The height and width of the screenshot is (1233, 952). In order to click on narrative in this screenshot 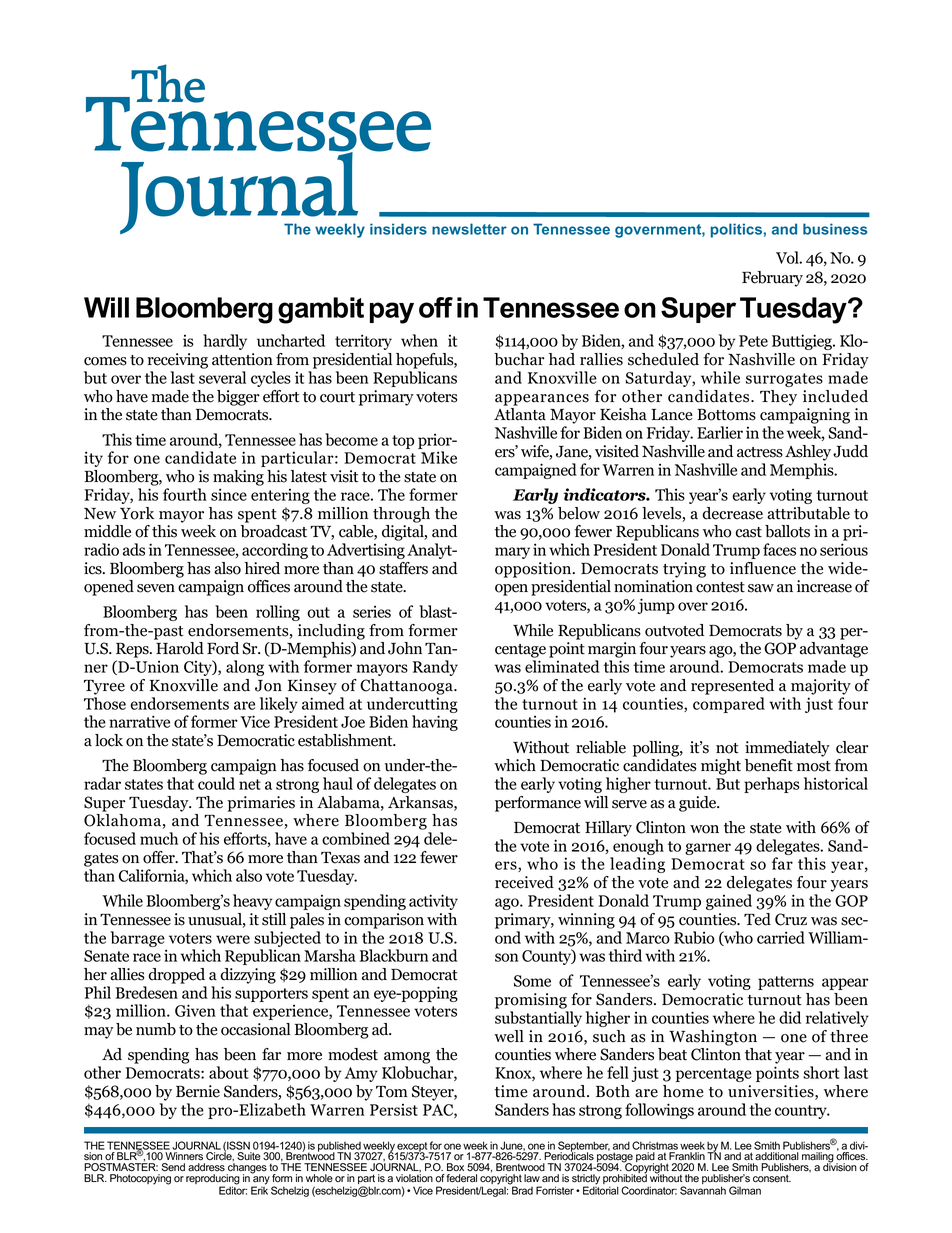, I will do `click(139, 721)`.
